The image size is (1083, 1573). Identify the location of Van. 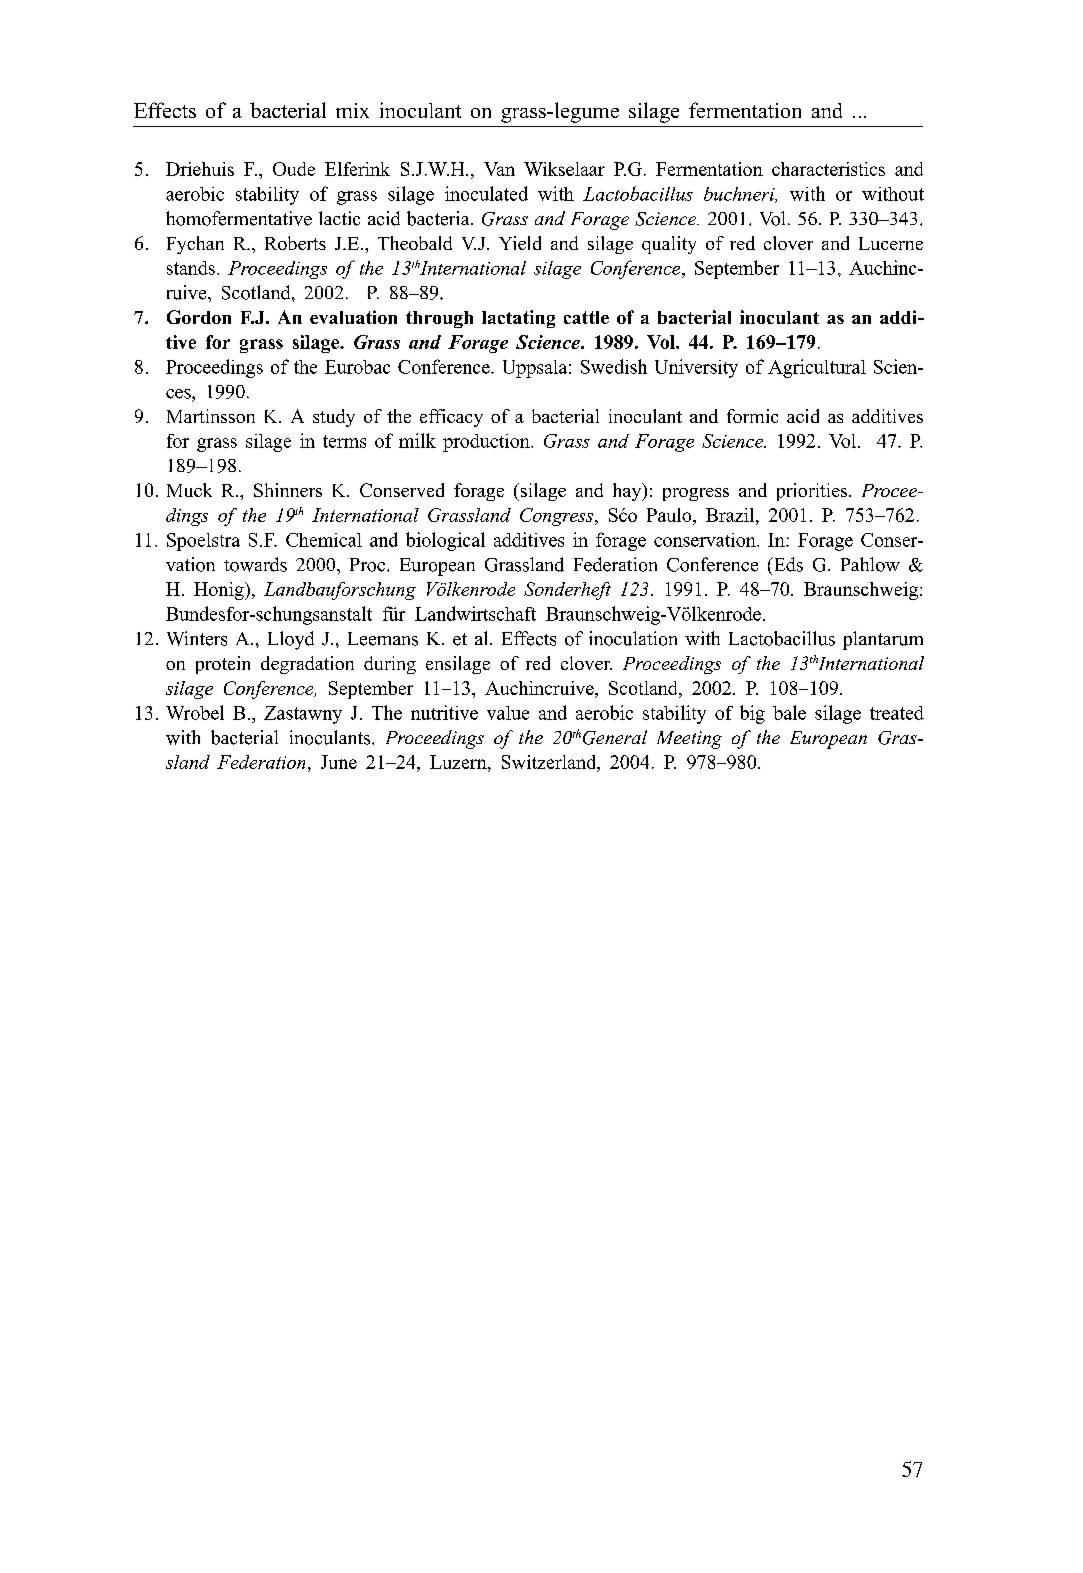
(499, 169).
